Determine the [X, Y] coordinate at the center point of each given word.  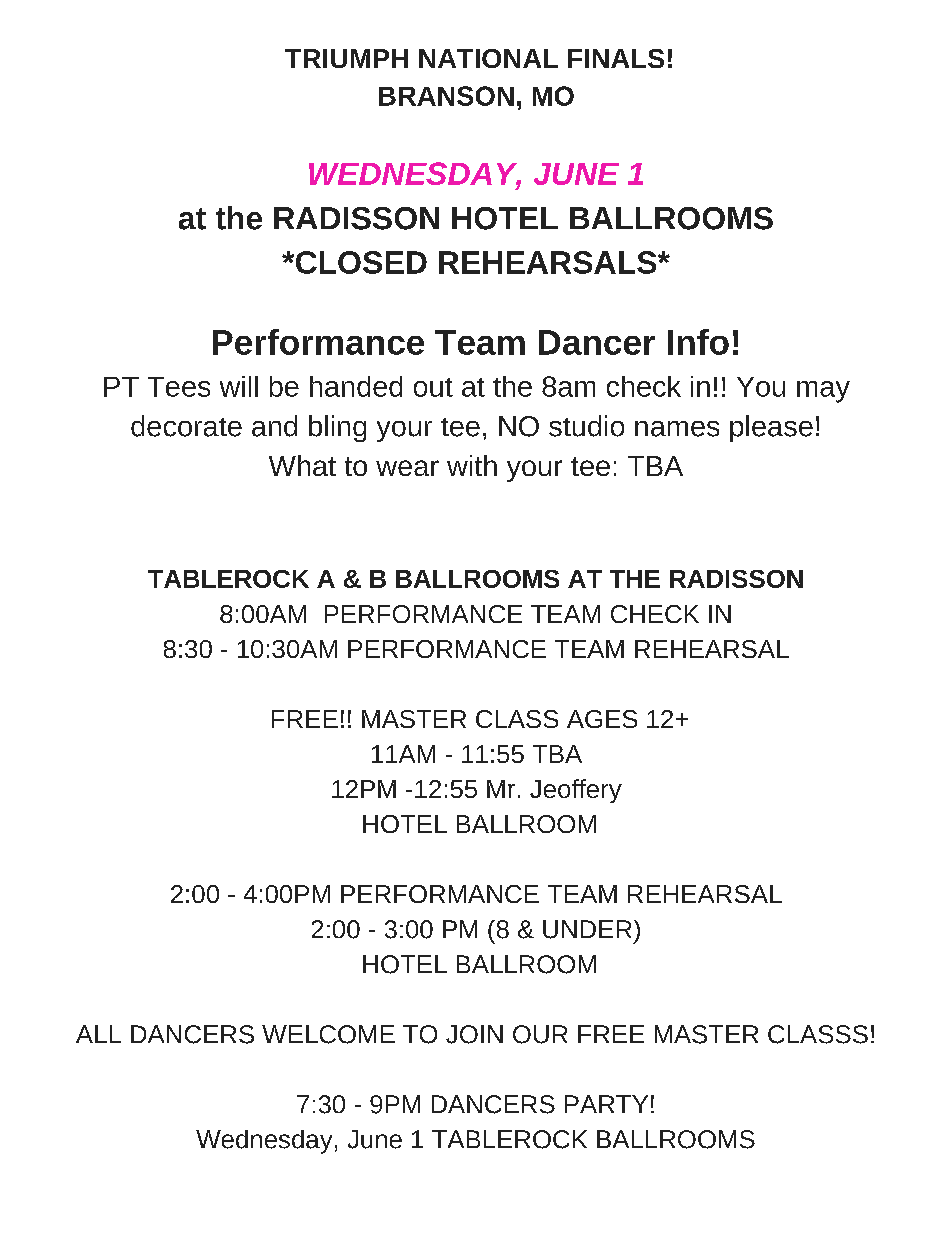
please [771, 428]
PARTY [606, 1104]
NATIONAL [488, 58]
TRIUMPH [346, 58]
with [472, 465]
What [302, 465]
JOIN [474, 1034]
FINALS [616, 58]
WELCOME [328, 1034]
